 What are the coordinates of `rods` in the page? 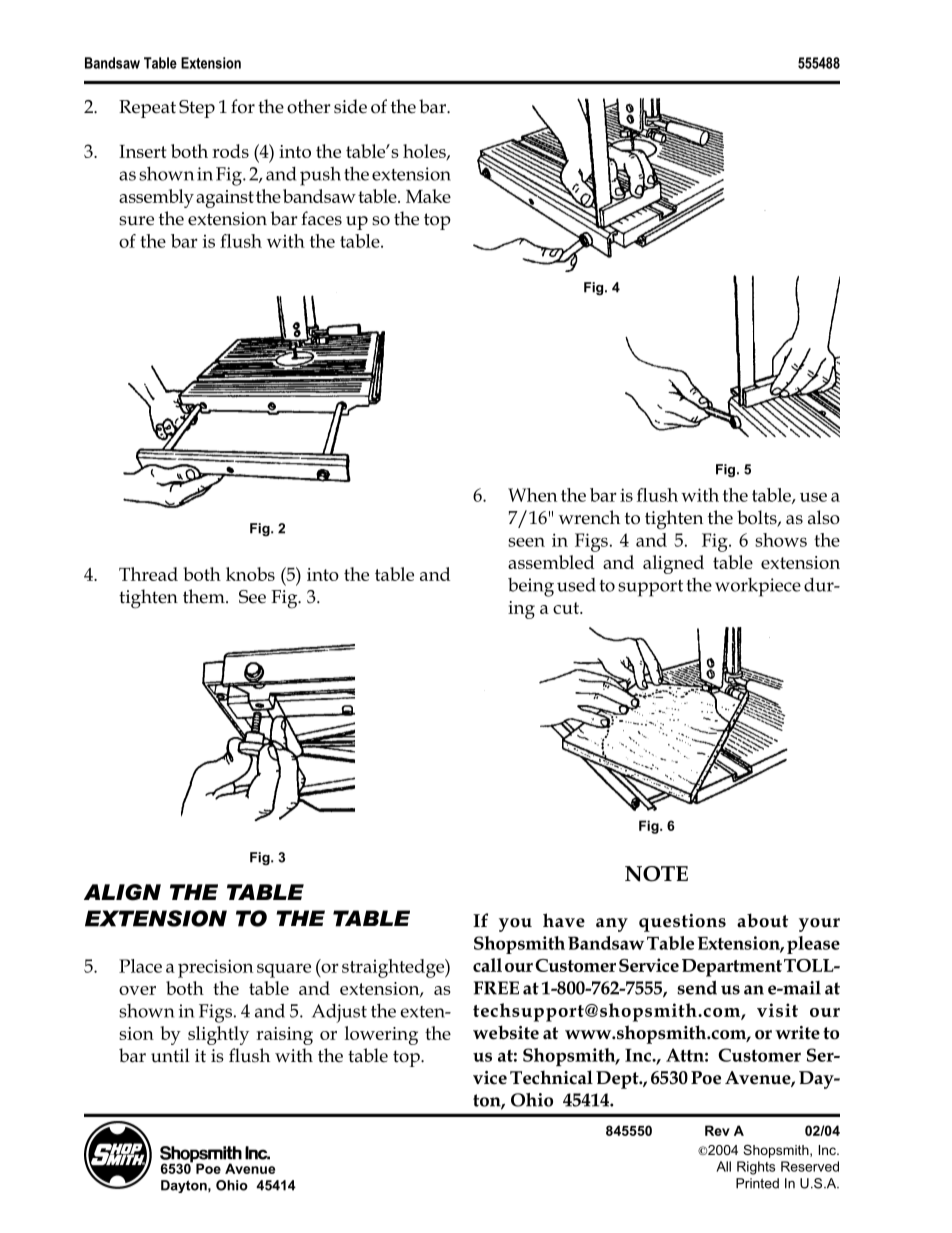 It's located at (230, 151).
